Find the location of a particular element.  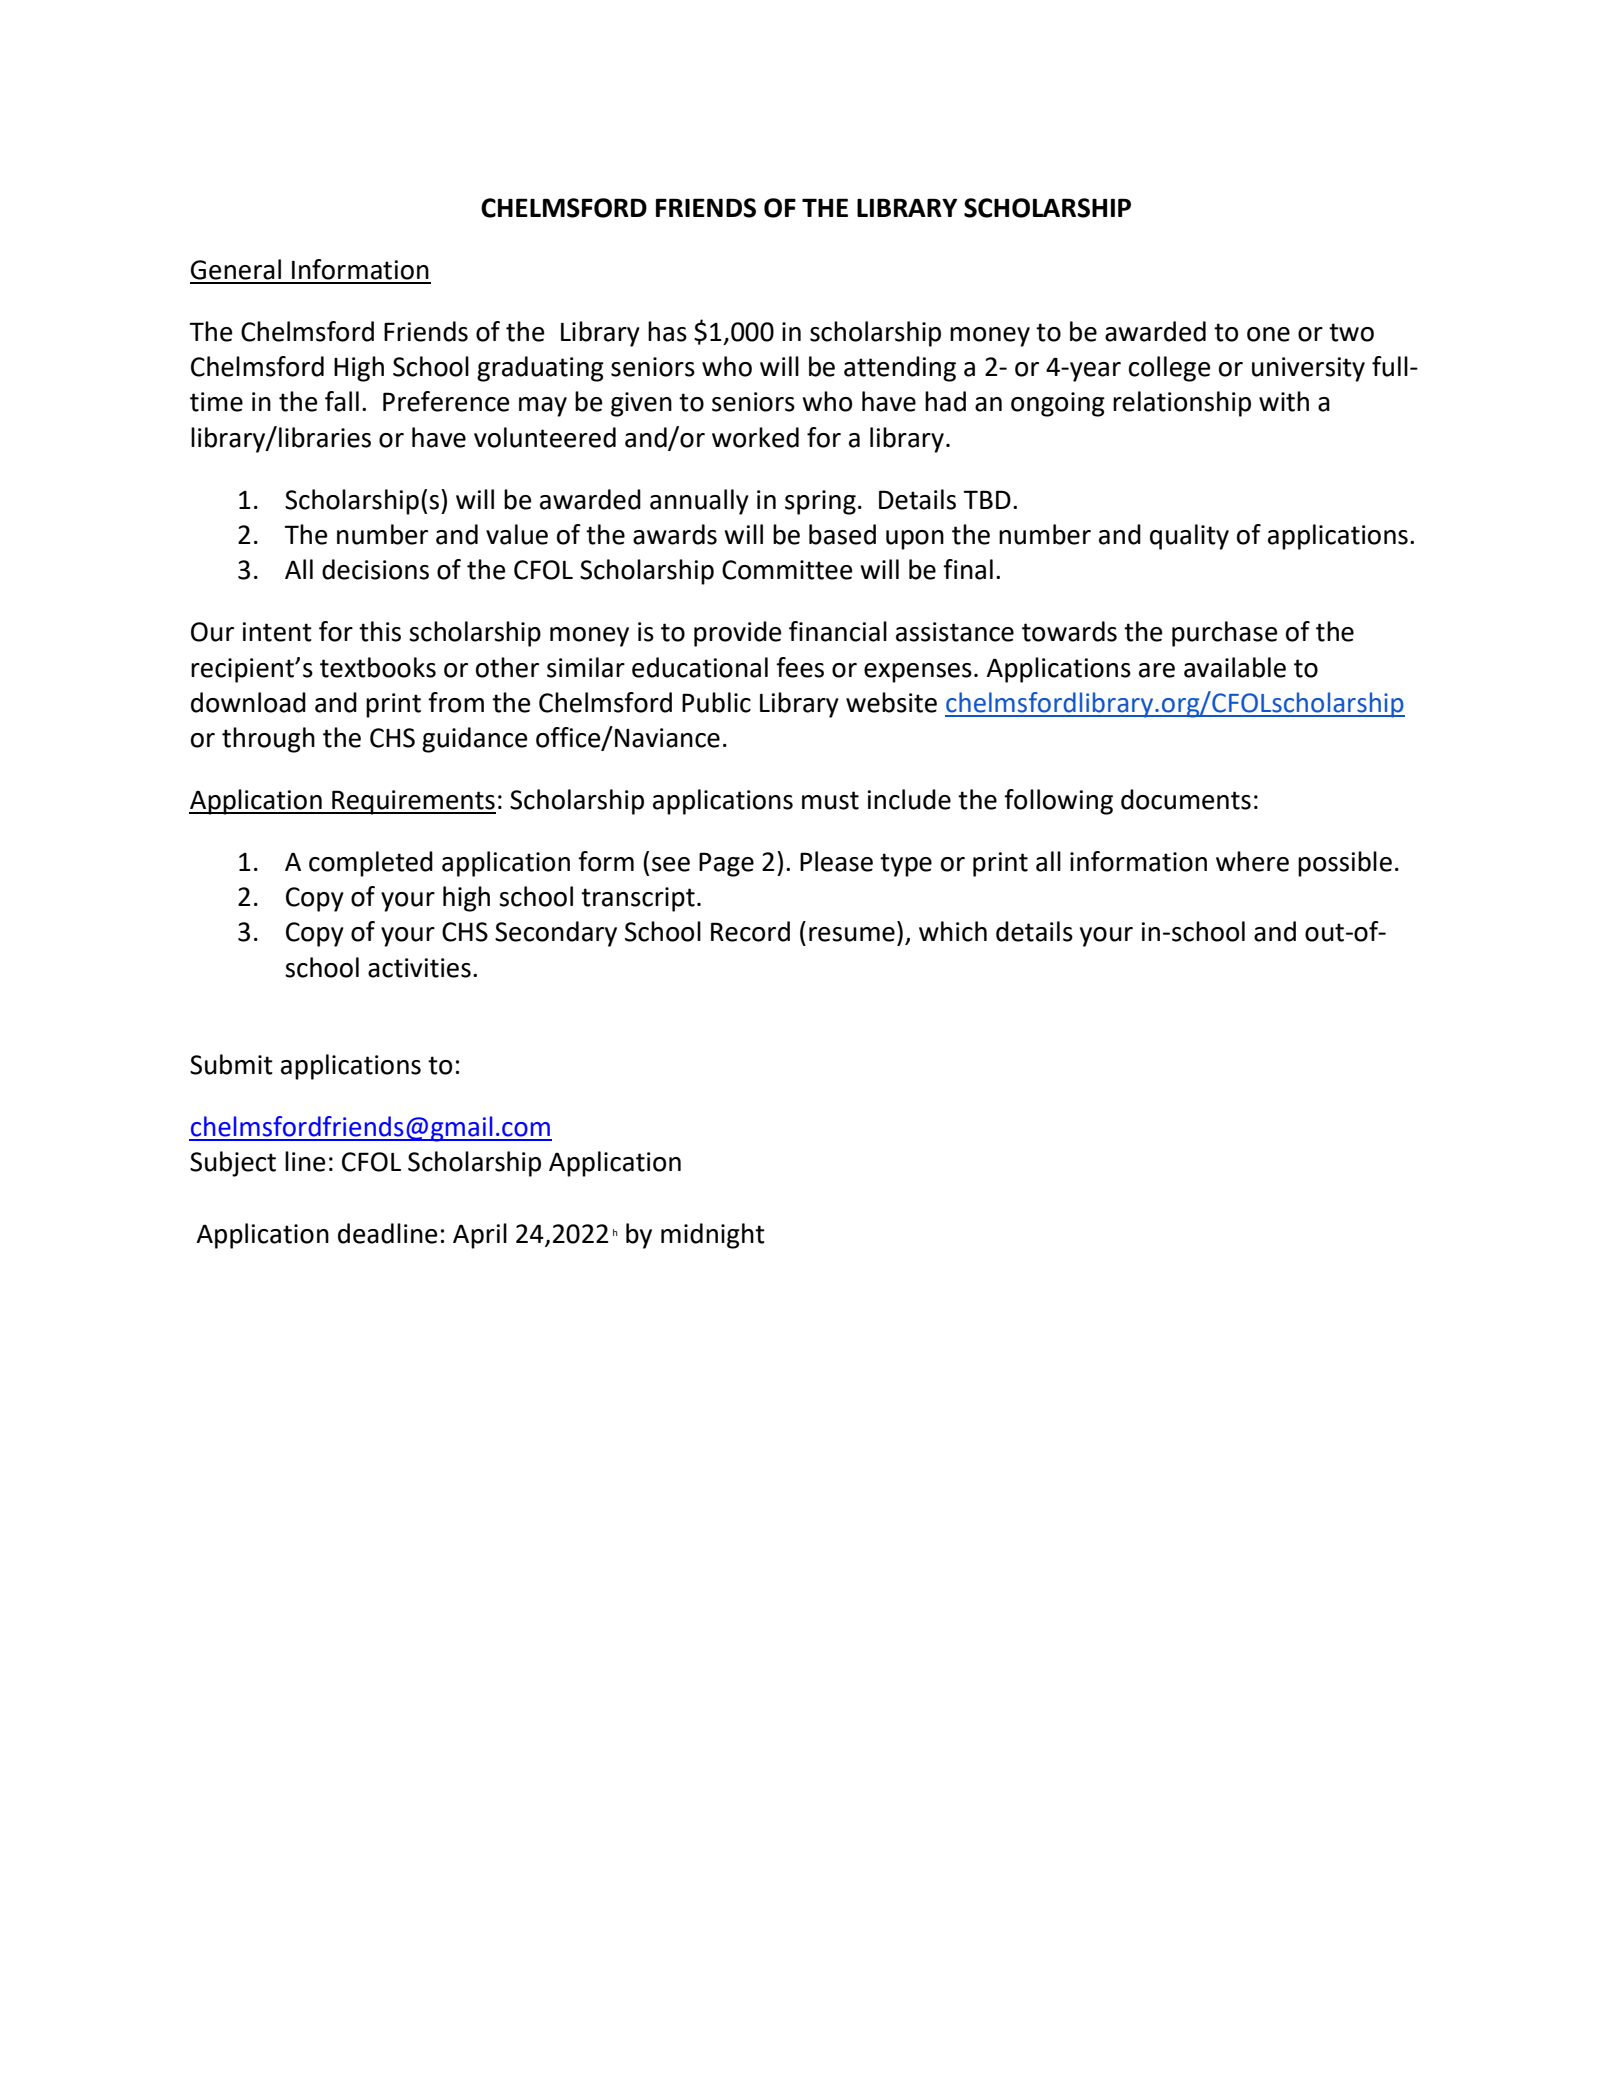

midnight is located at coordinates (713, 1236).
